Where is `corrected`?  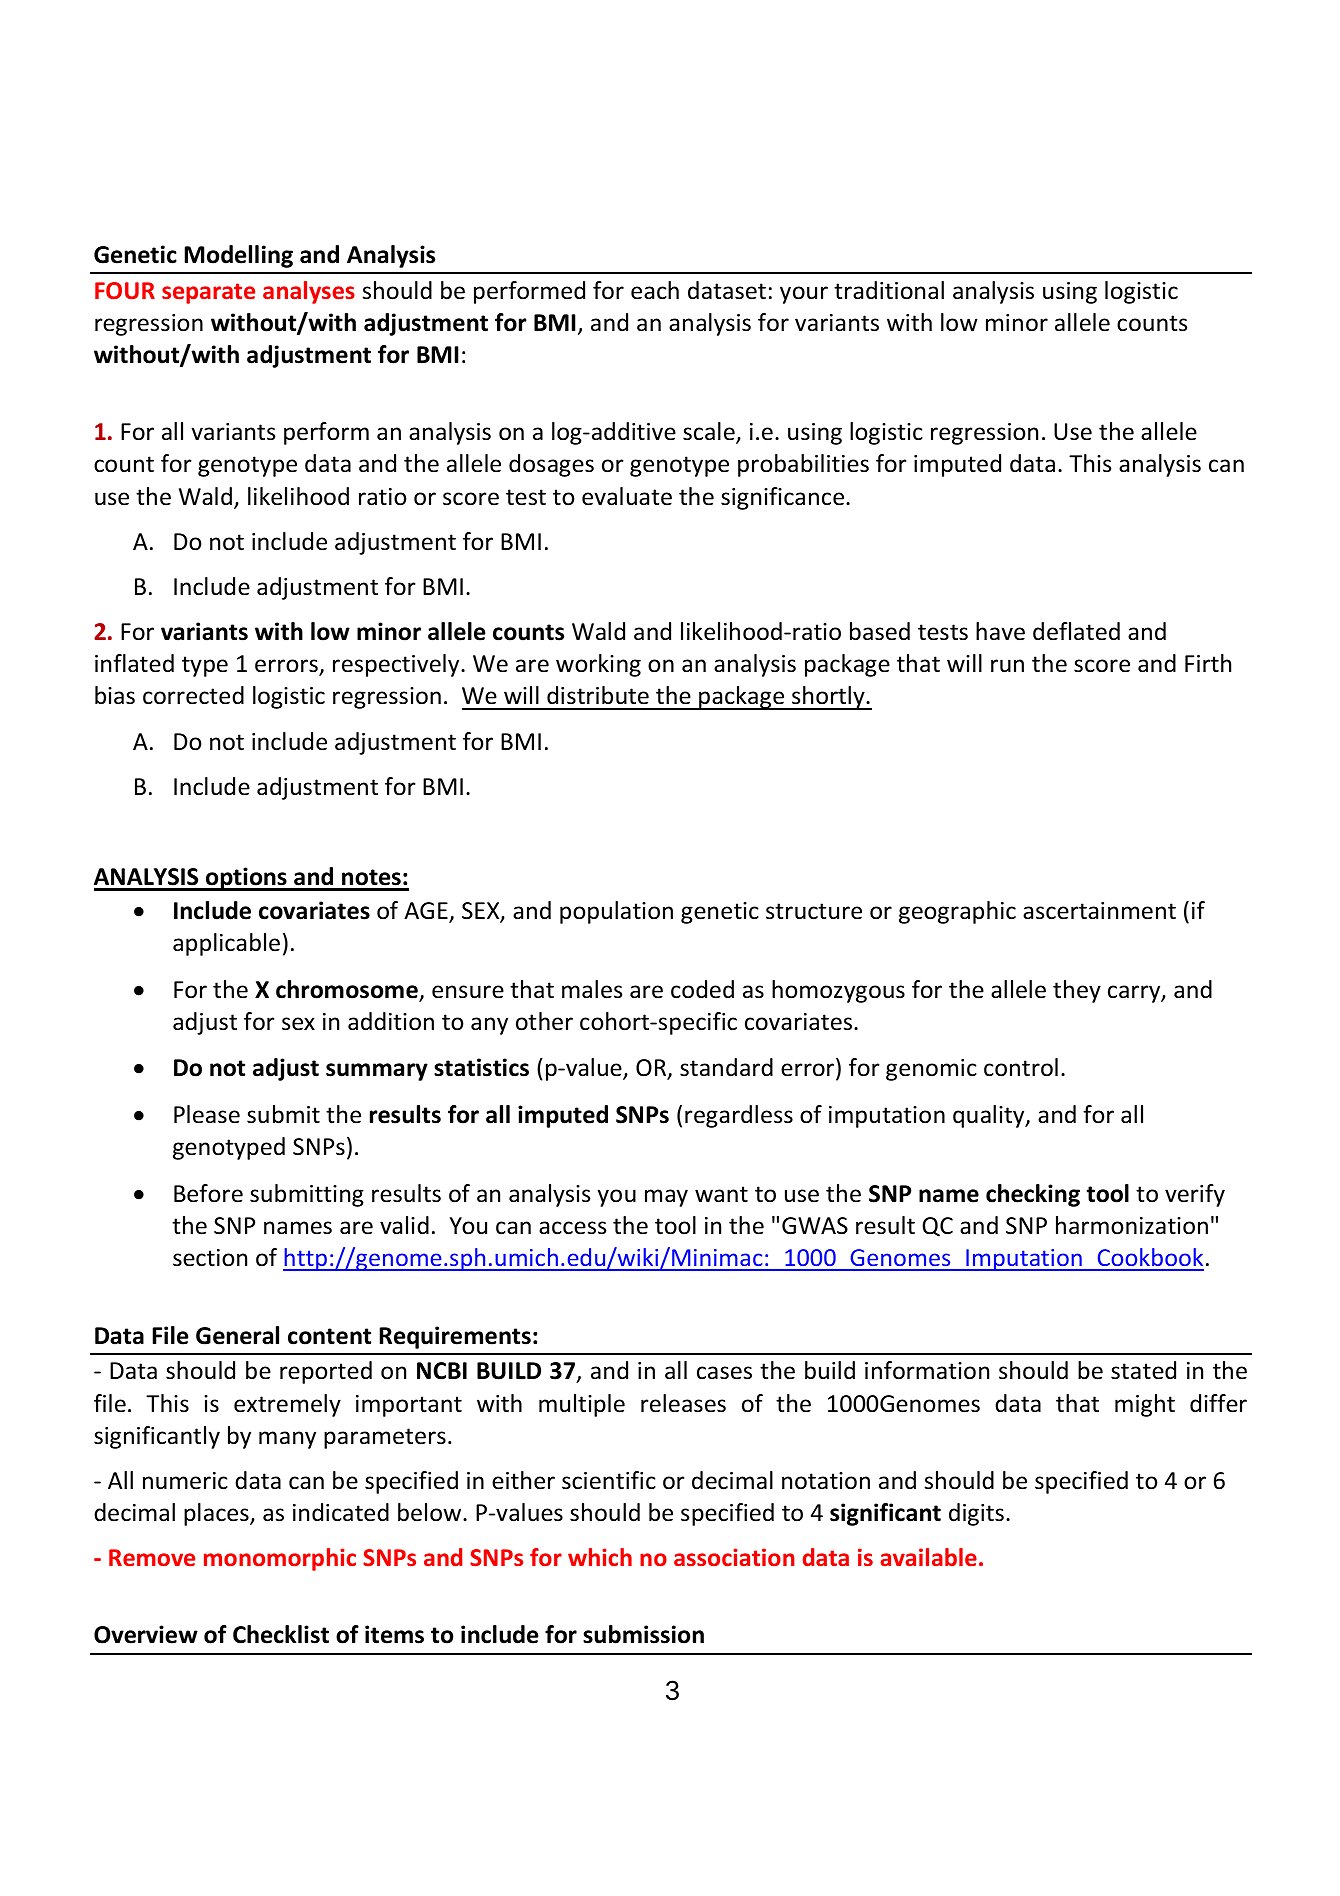 corrected is located at coordinates (193, 695).
